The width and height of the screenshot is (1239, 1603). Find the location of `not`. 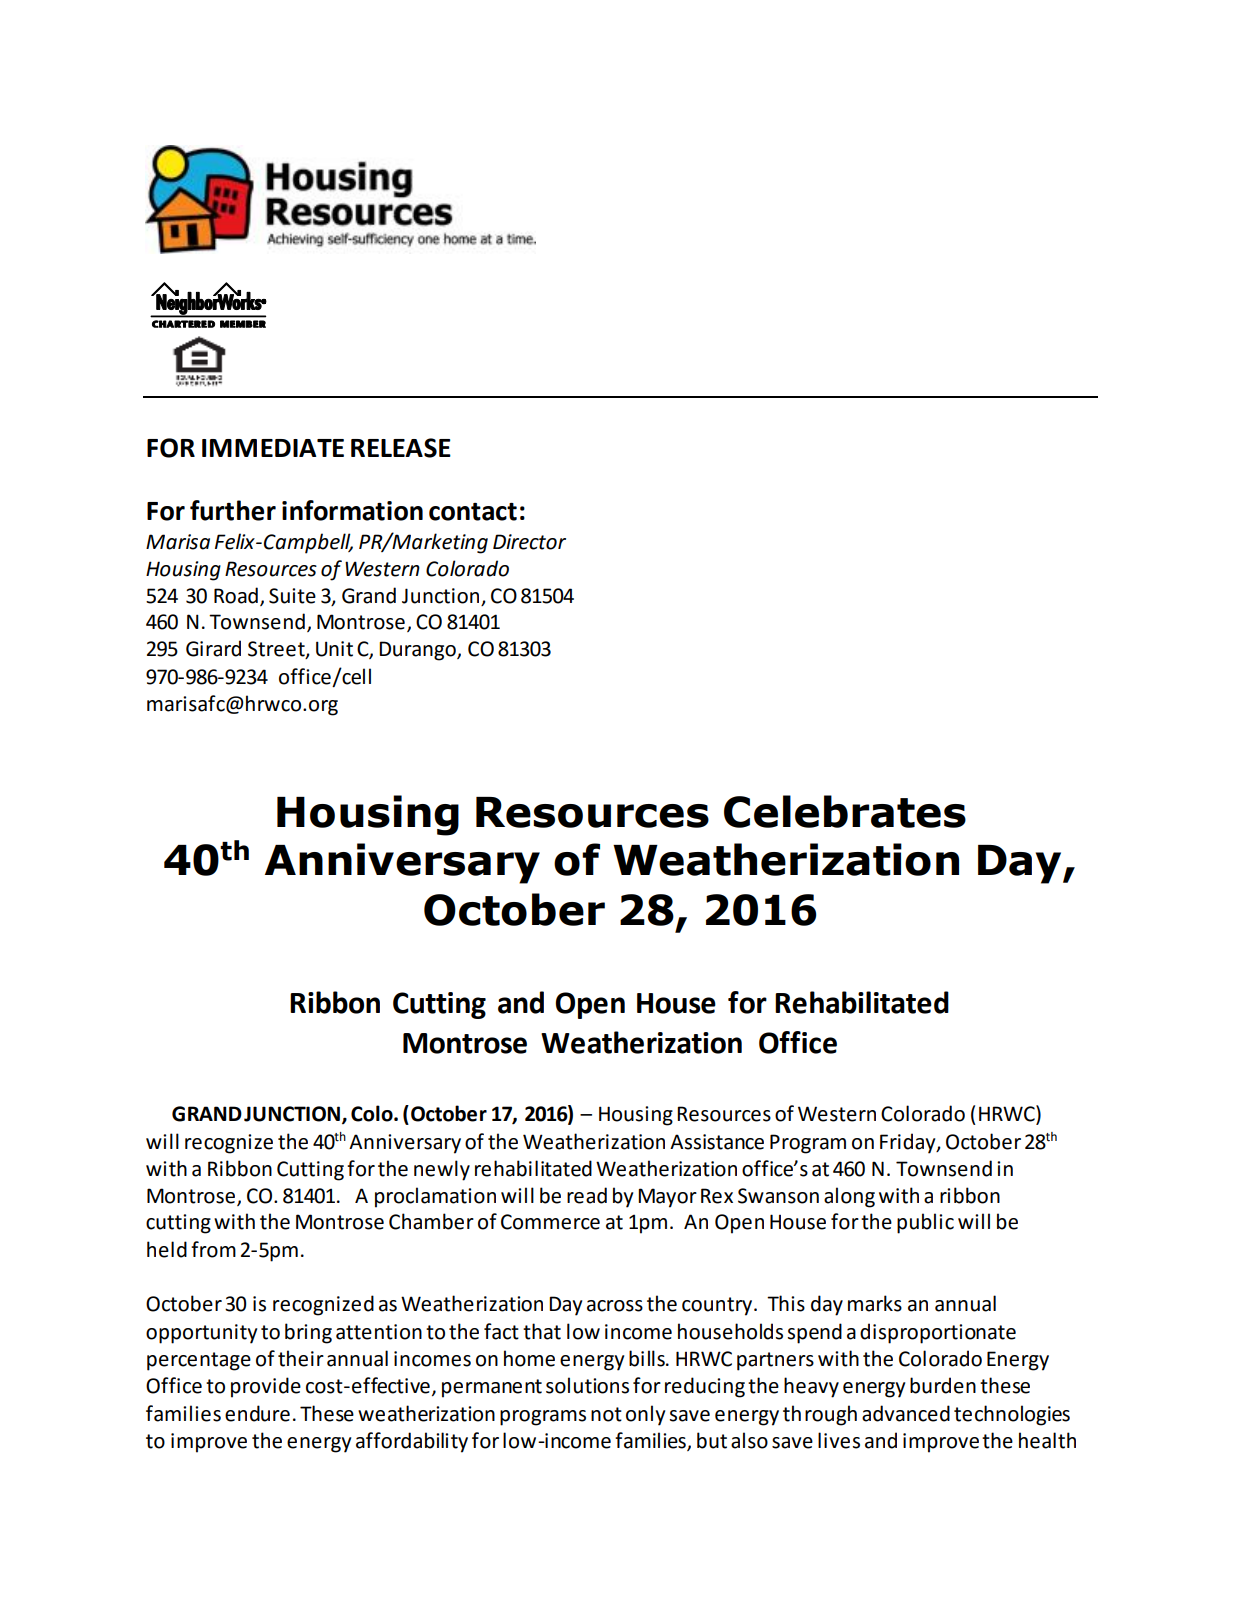

not is located at coordinates (606, 1414).
